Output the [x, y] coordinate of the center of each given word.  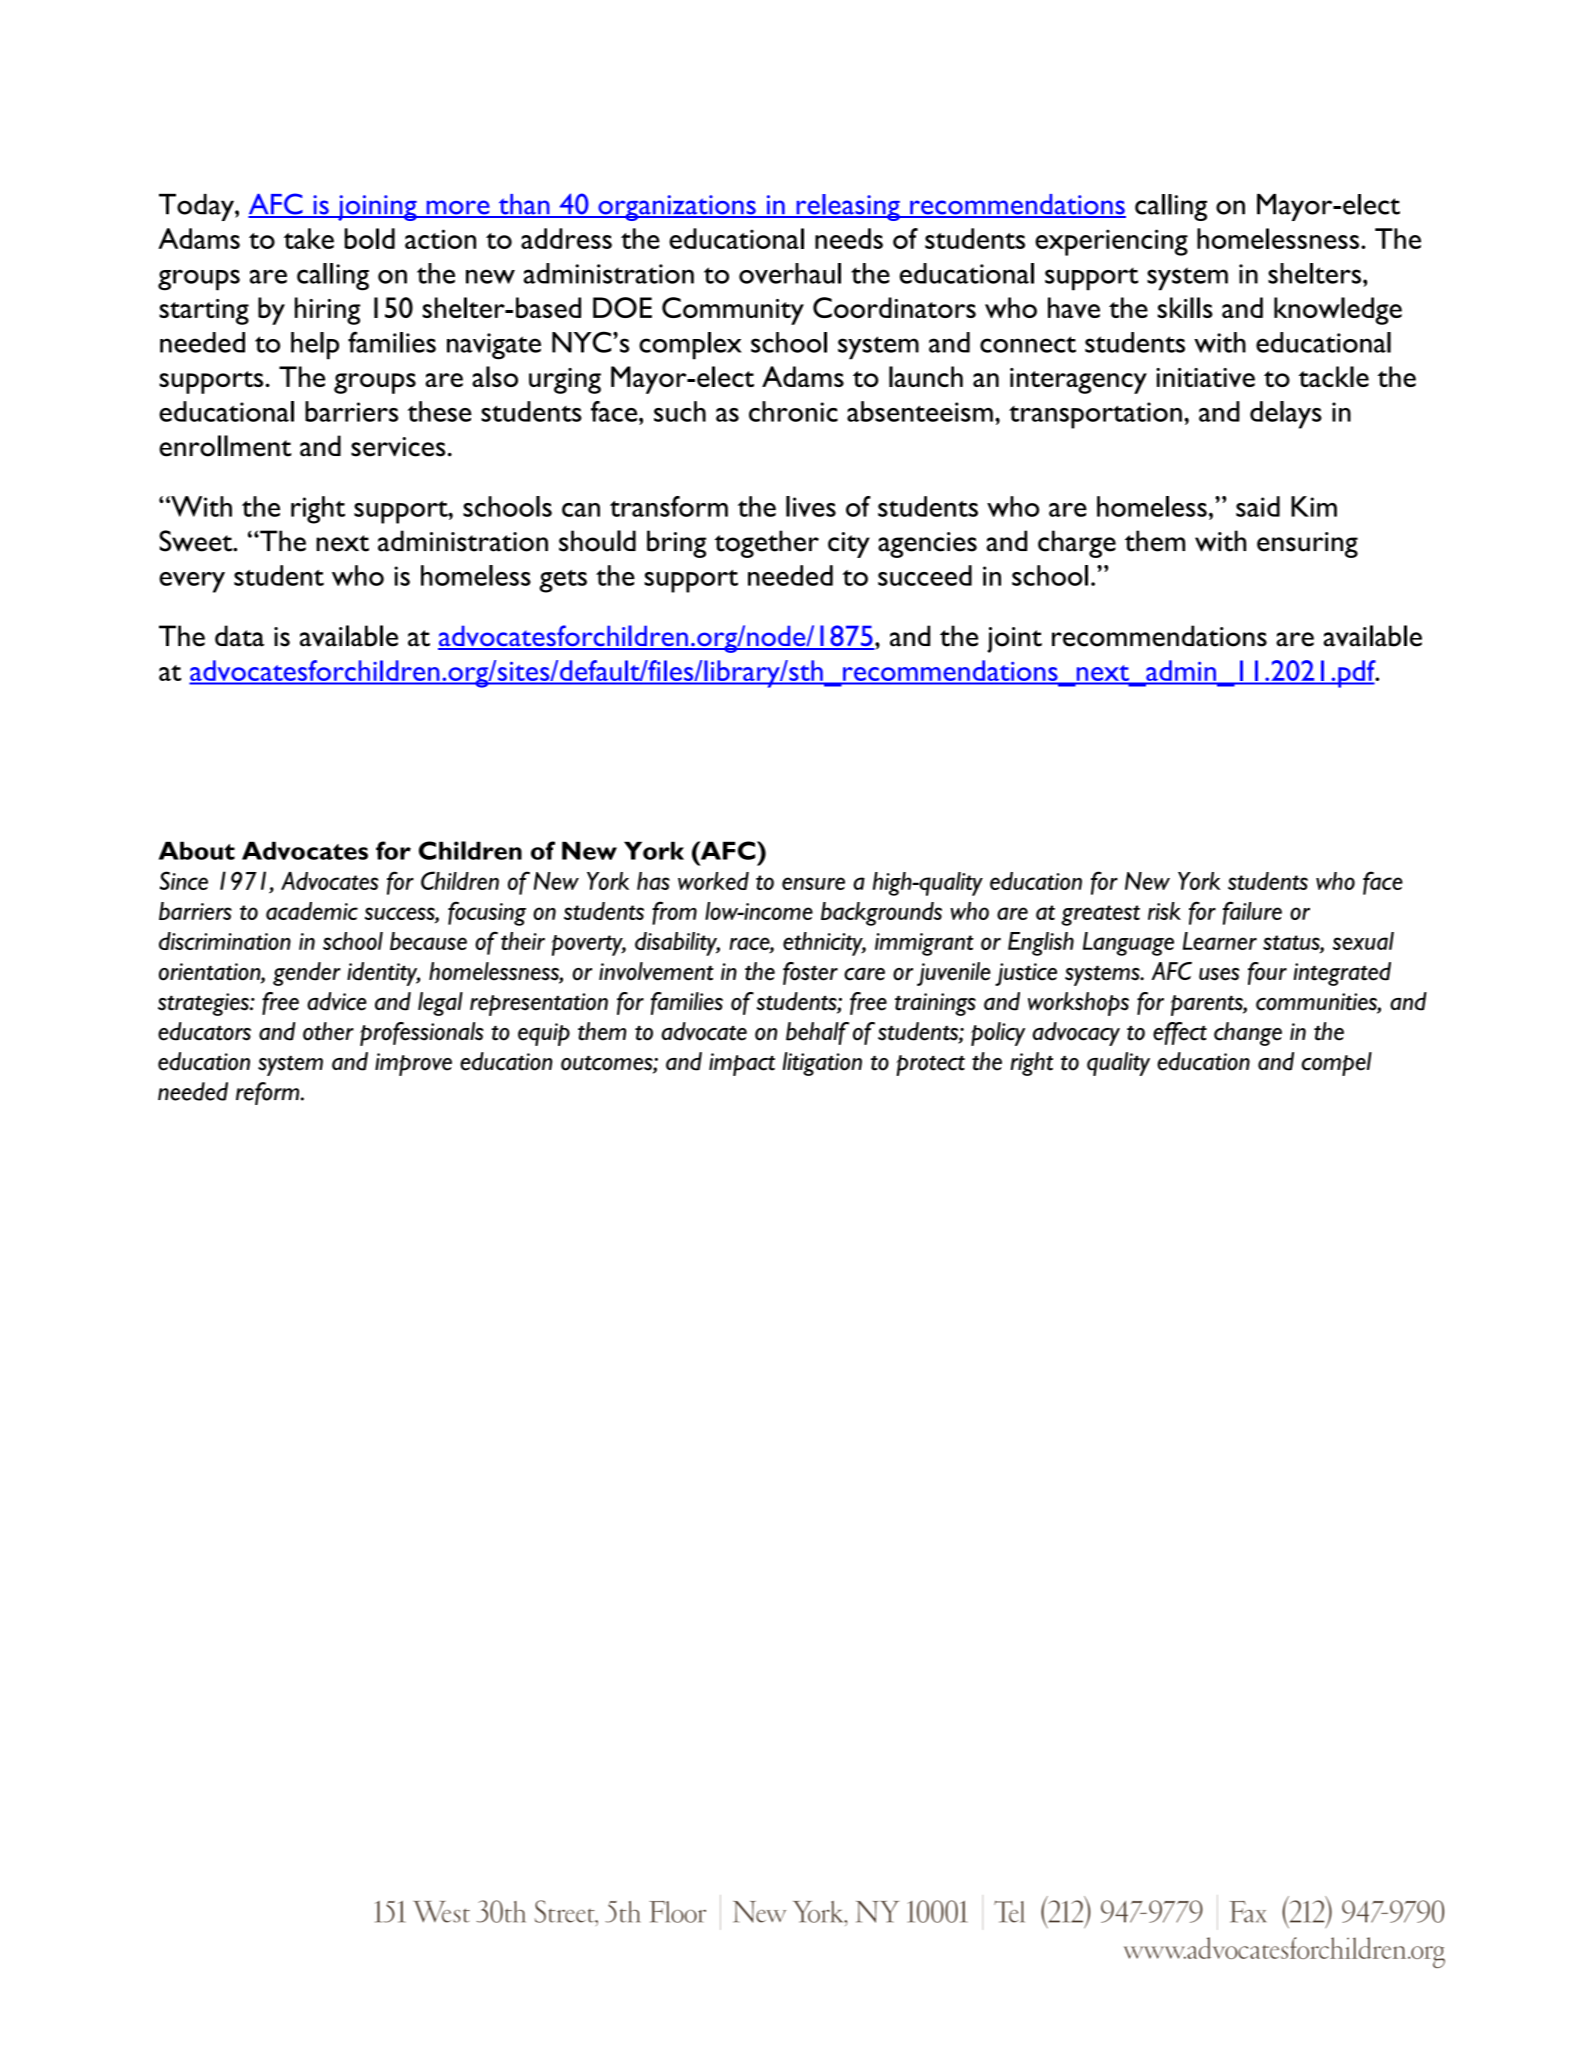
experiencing [1111, 242]
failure [1252, 913]
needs [849, 238]
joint [1014, 640]
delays [1286, 415]
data [239, 636]
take [309, 238]
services [398, 447]
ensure [813, 883]
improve [413, 1064]
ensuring [1307, 545]
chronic [793, 411]
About [197, 850]
